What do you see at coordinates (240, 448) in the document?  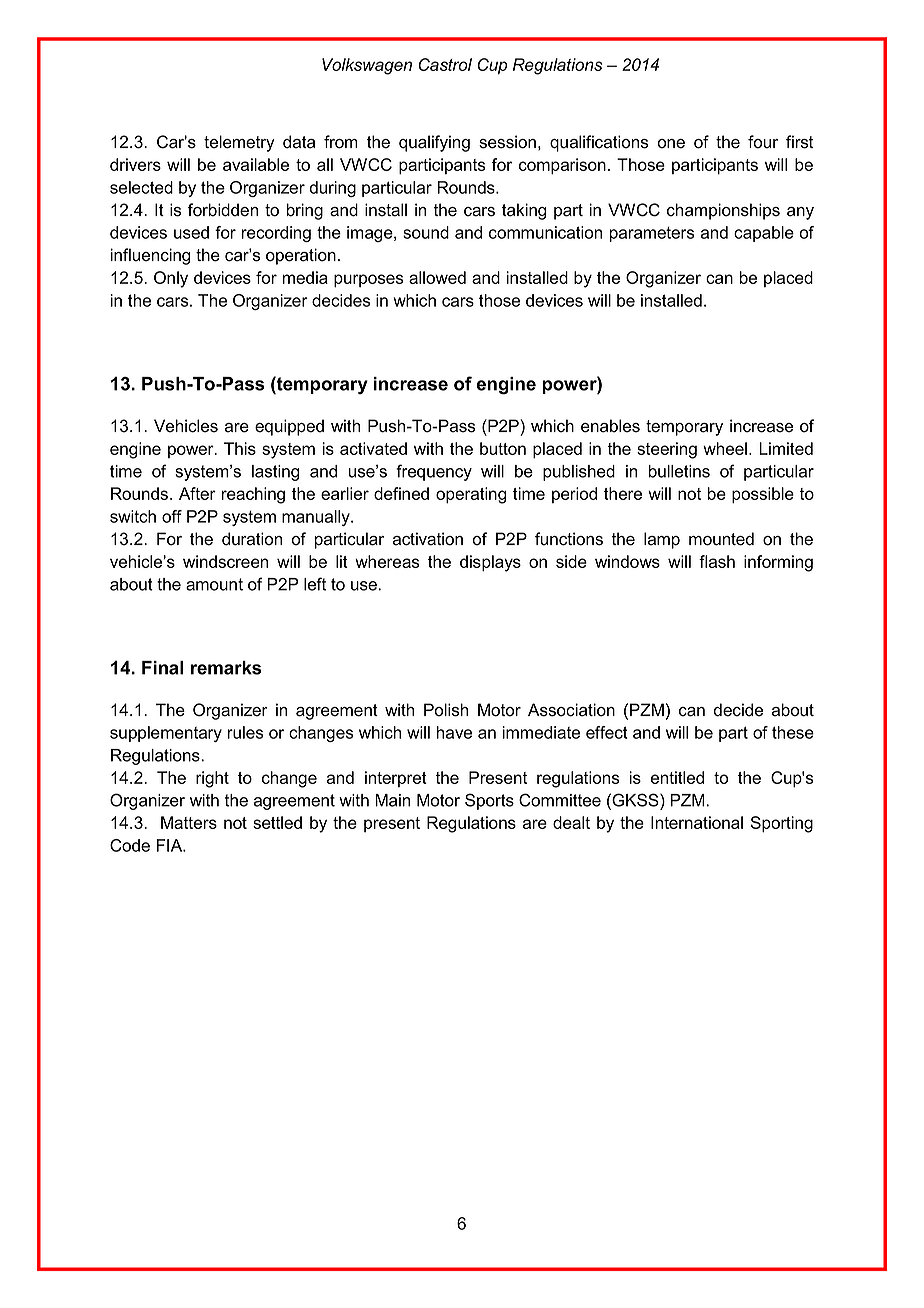 I see `This` at bounding box center [240, 448].
